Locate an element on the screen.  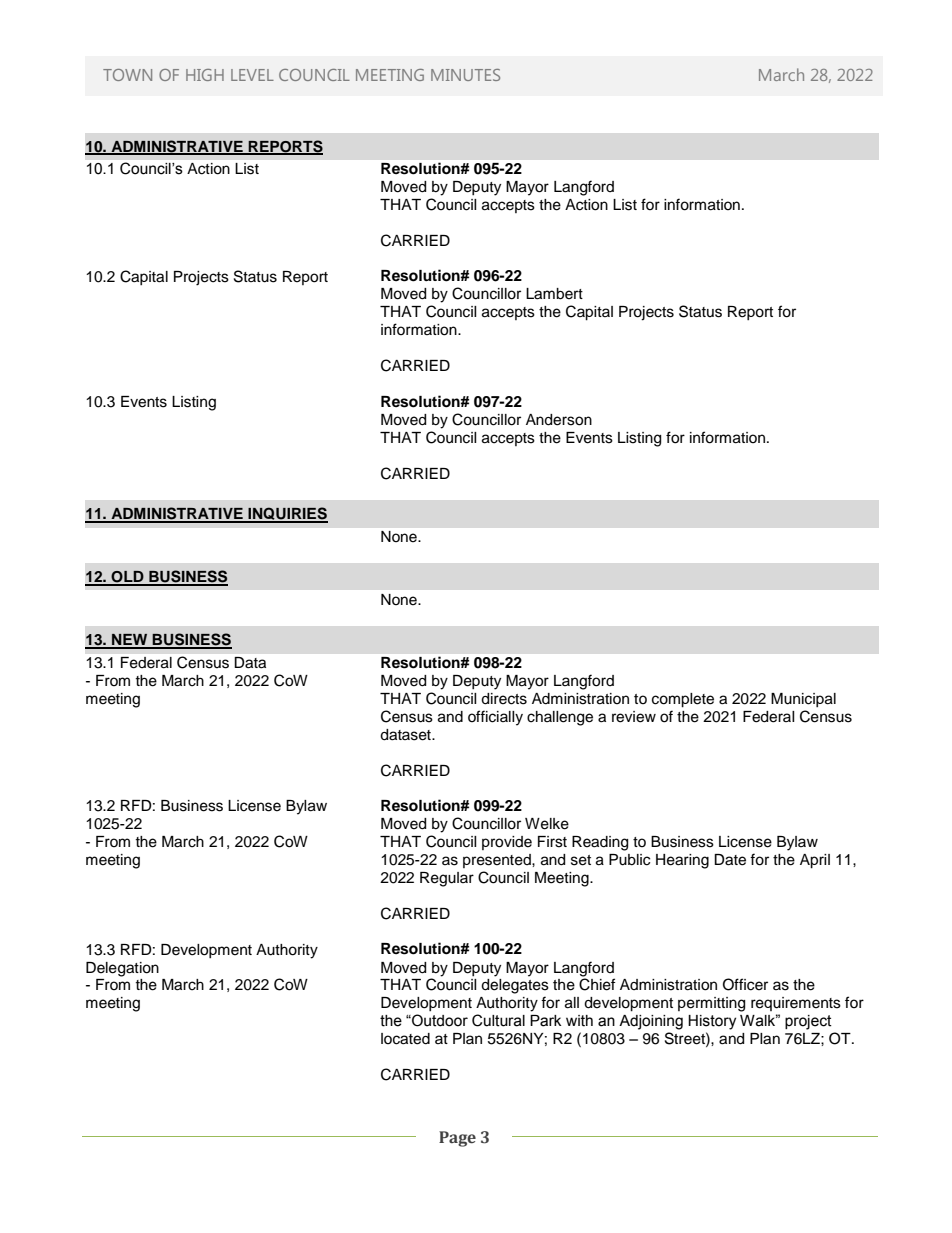
complete is located at coordinates (683, 700).
